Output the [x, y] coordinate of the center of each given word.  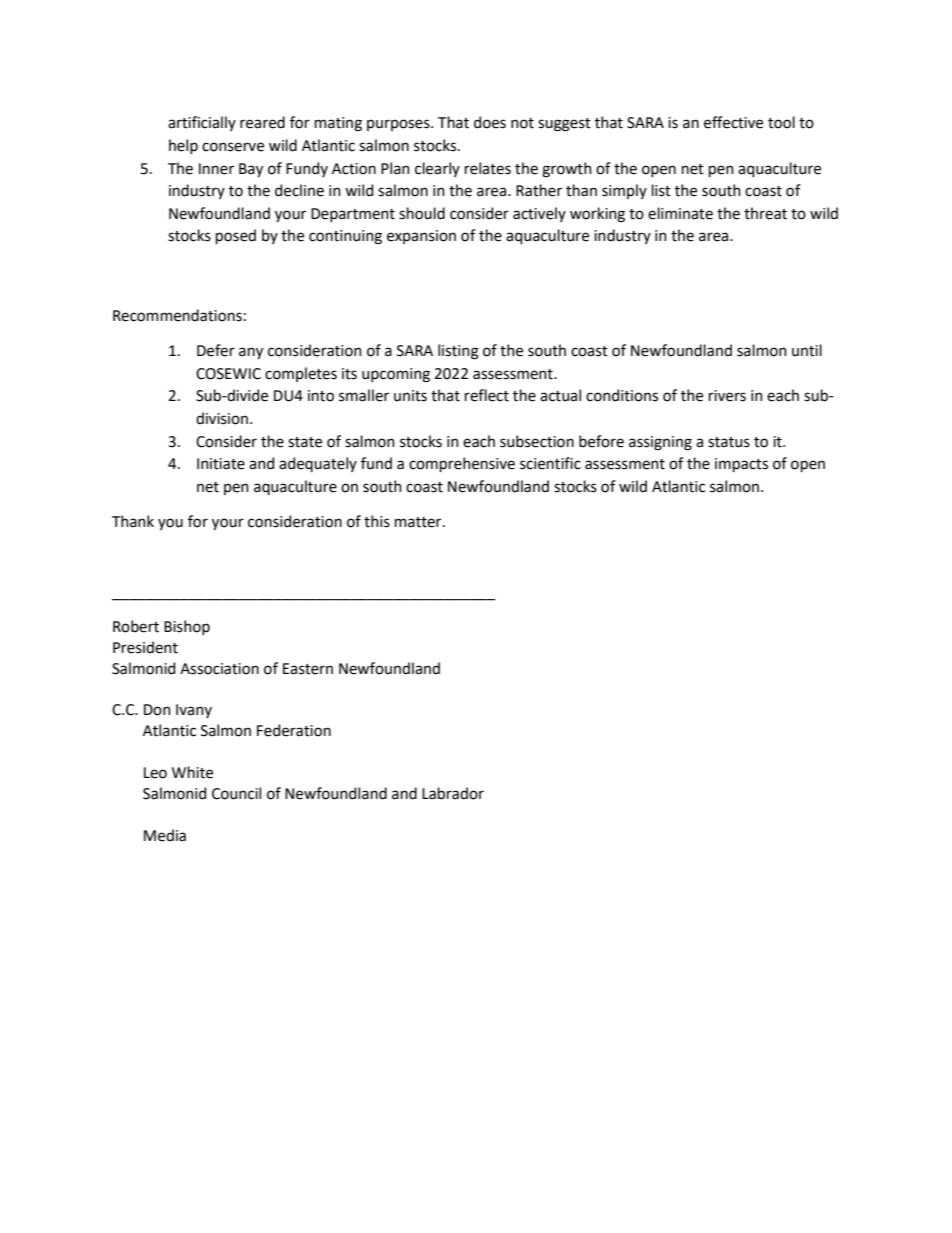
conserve [233, 147]
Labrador [453, 793]
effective [733, 122]
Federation [294, 730]
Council [236, 793]
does [490, 122]
